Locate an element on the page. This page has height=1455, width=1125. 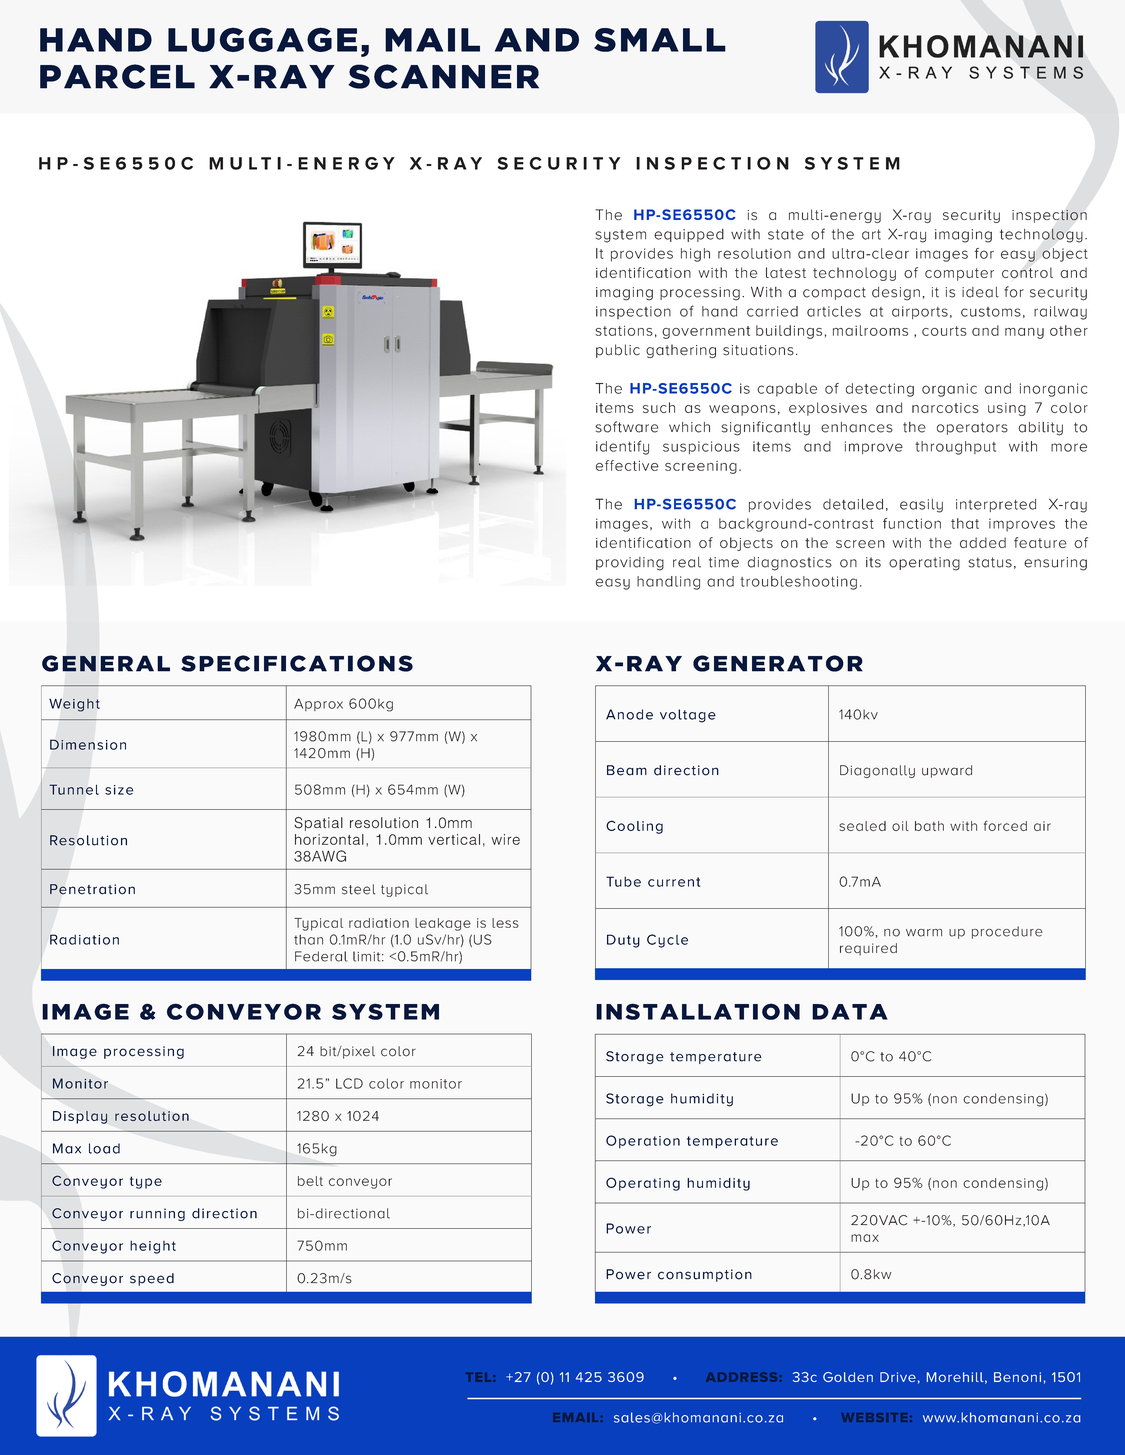
speed is located at coordinates (152, 1279).
